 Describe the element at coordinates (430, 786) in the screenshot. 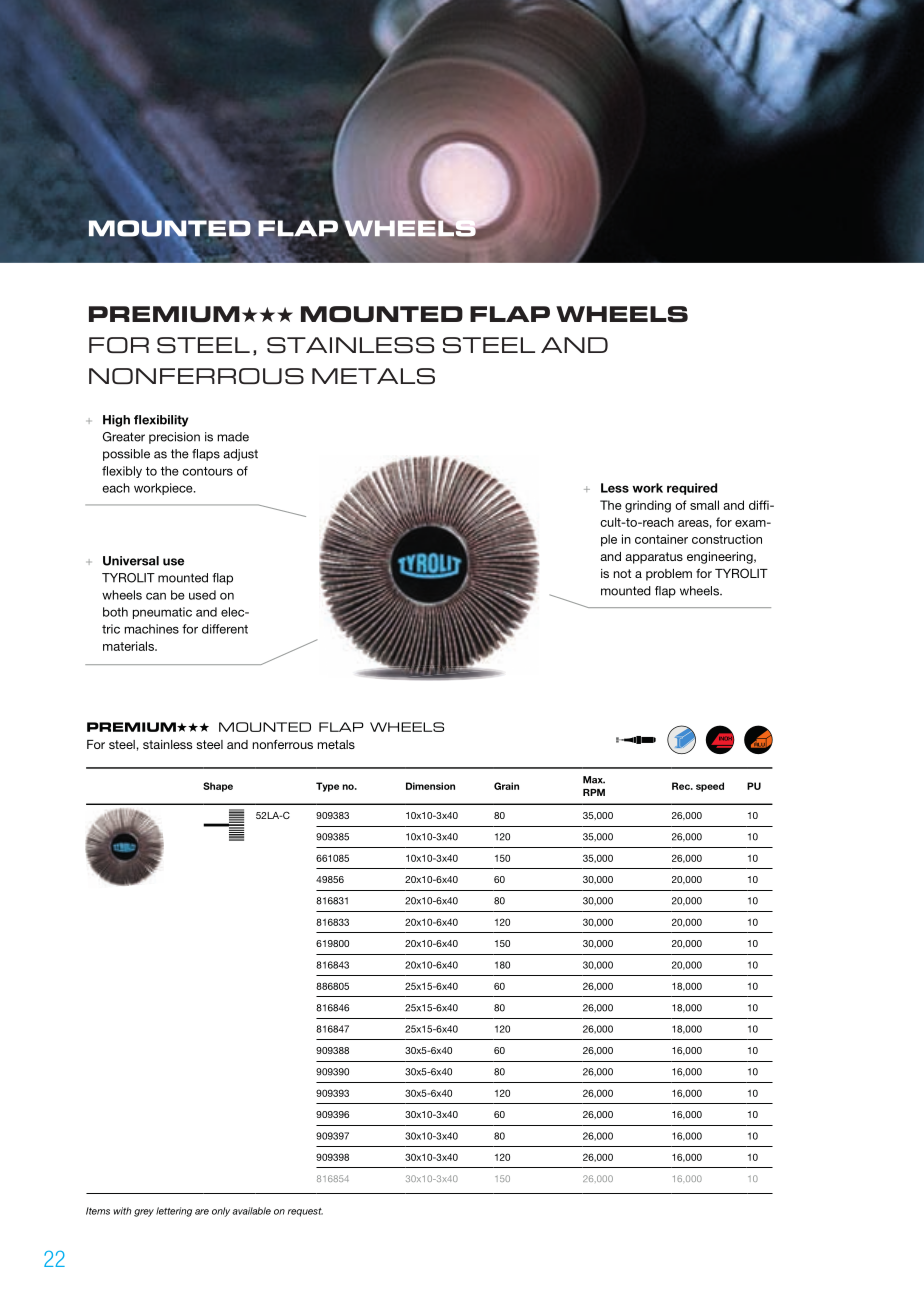

I see `Dimension` at that location.
